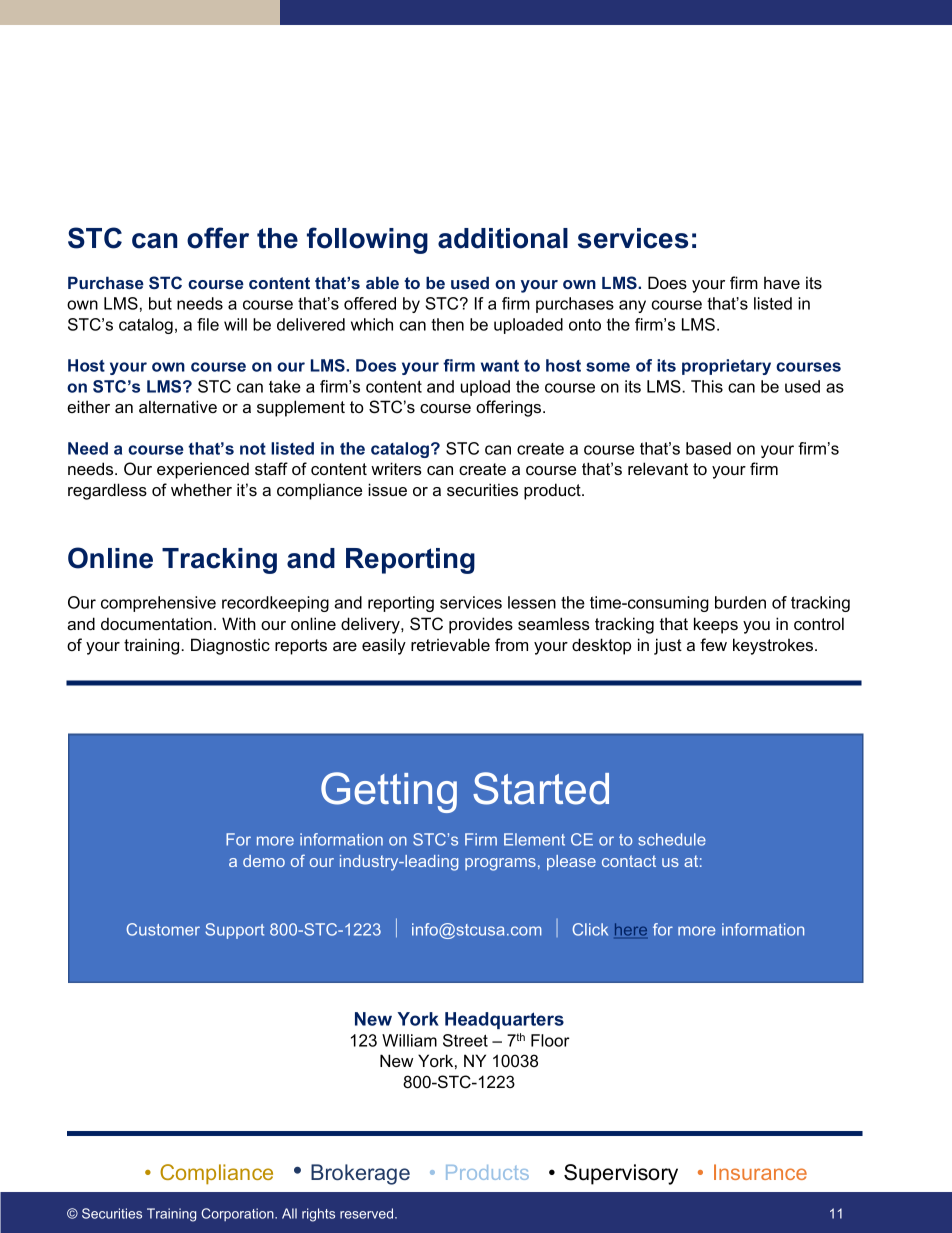 The image size is (952, 1233). What do you see at coordinates (389, 792) in the document?
I see `Getting` at bounding box center [389, 792].
